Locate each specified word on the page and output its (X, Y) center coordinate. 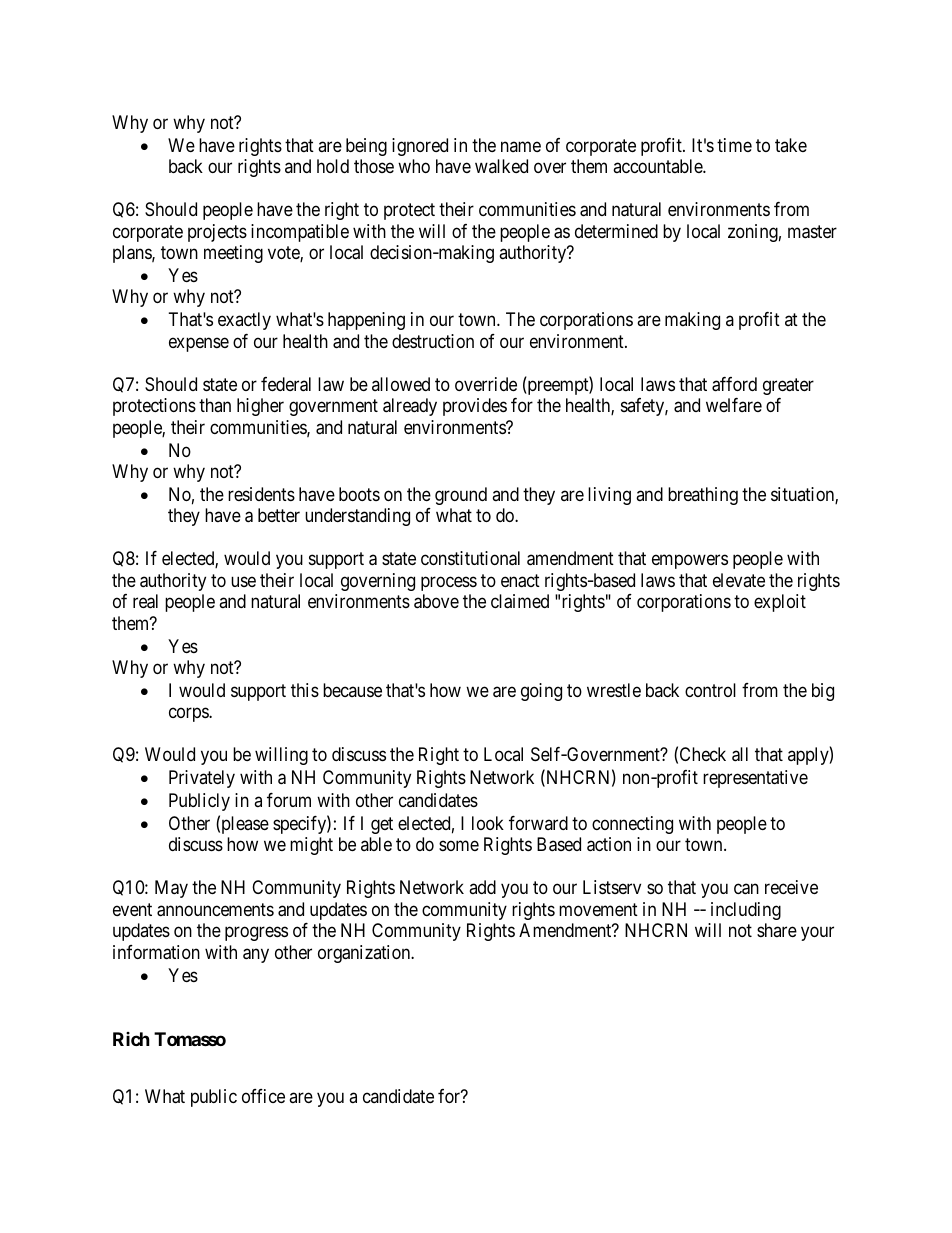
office (263, 1096)
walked (501, 166)
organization (365, 954)
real (145, 601)
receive (791, 887)
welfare (734, 405)
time (734, 145)
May (171, 889)
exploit (780, 603)
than (215, 405)
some (459, 846)
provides (475, 407)
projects (217, 233)
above (436, 601)
